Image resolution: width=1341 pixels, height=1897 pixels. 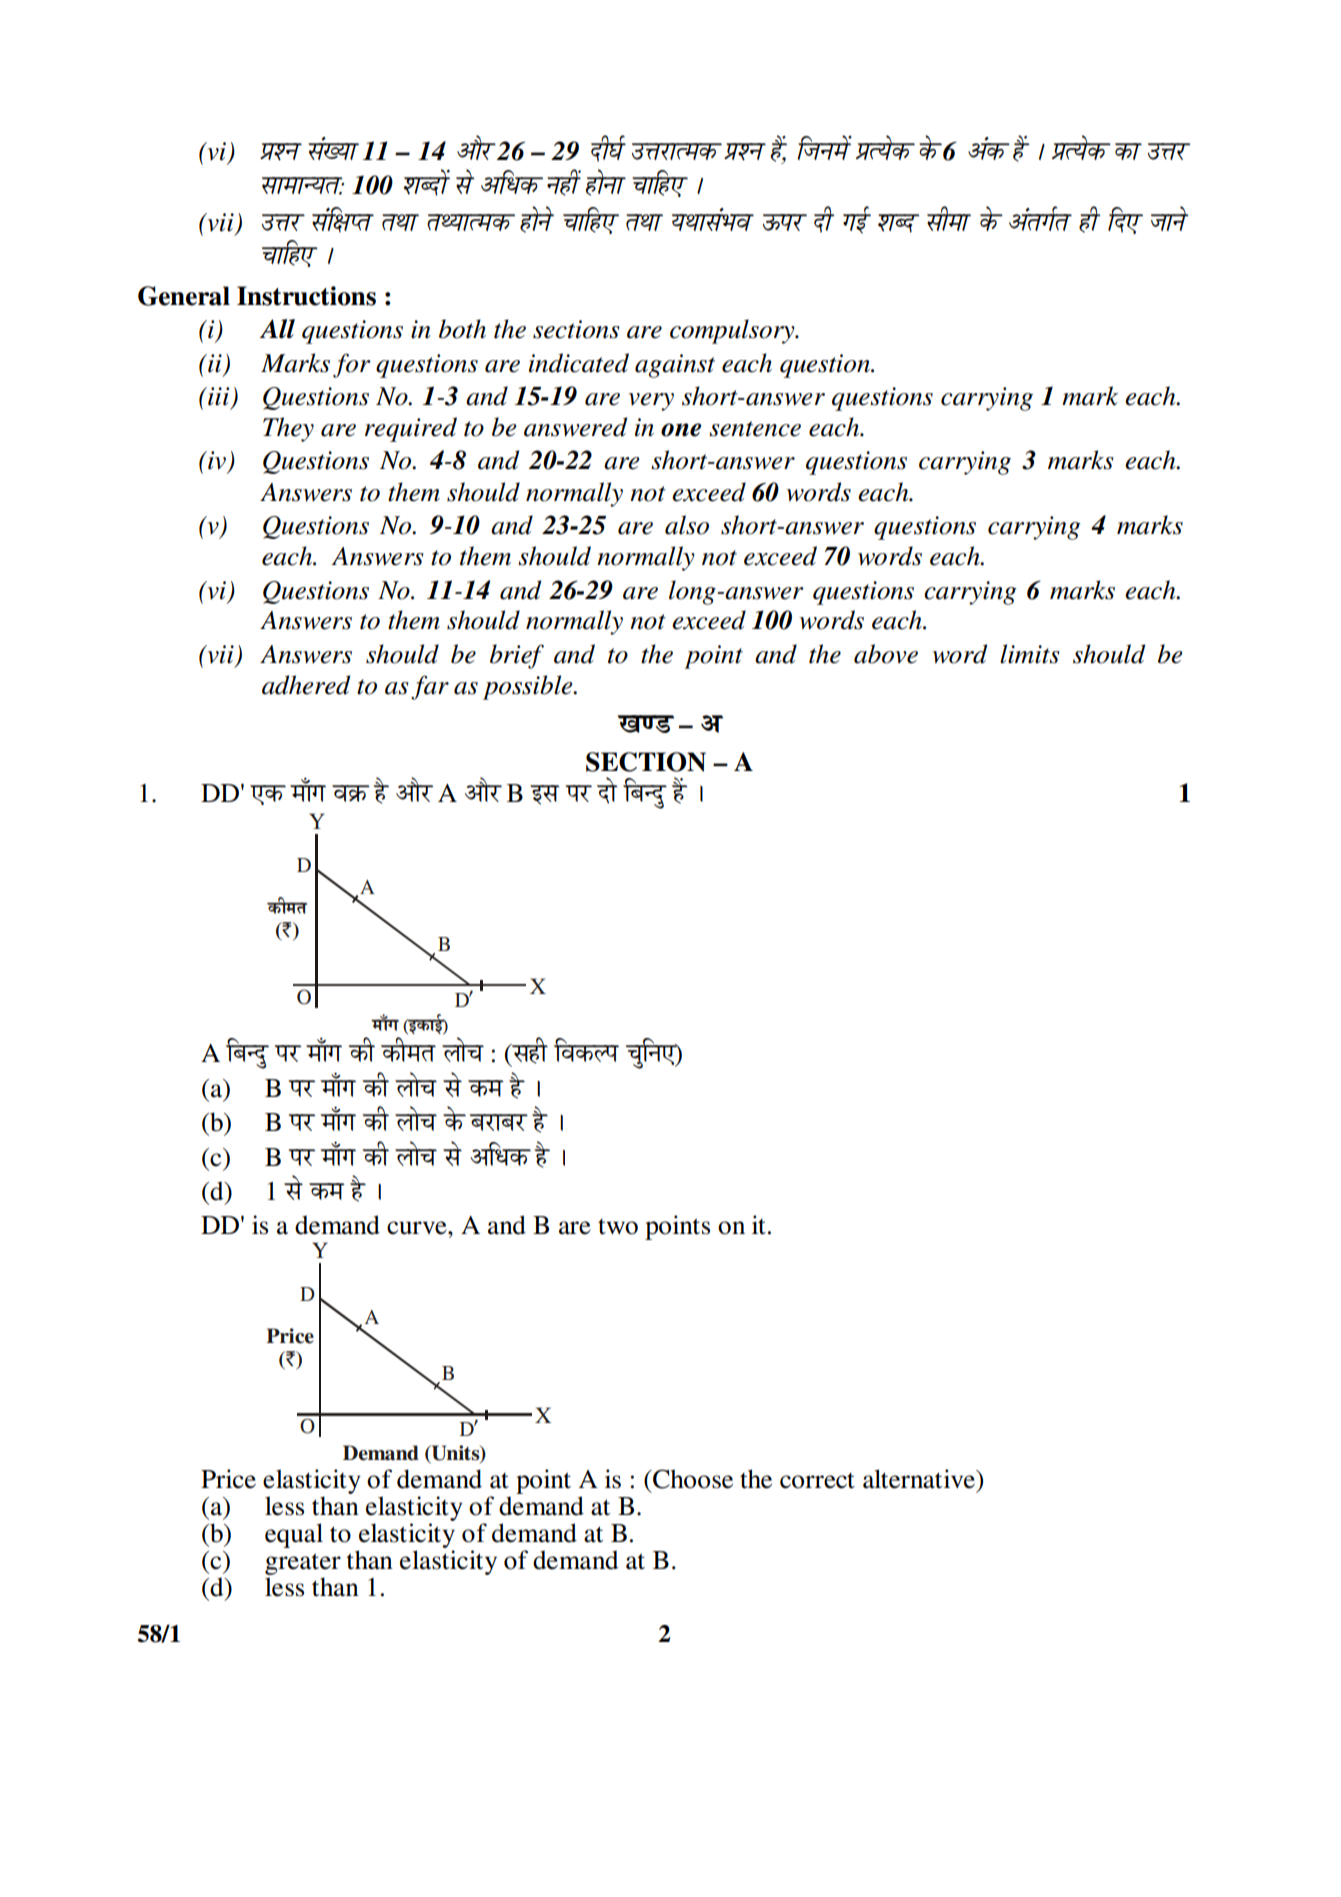 What do you see at coordinates (1030, 654) in the screenshot?
I see `limits` at bounding box center [1030, 654].
